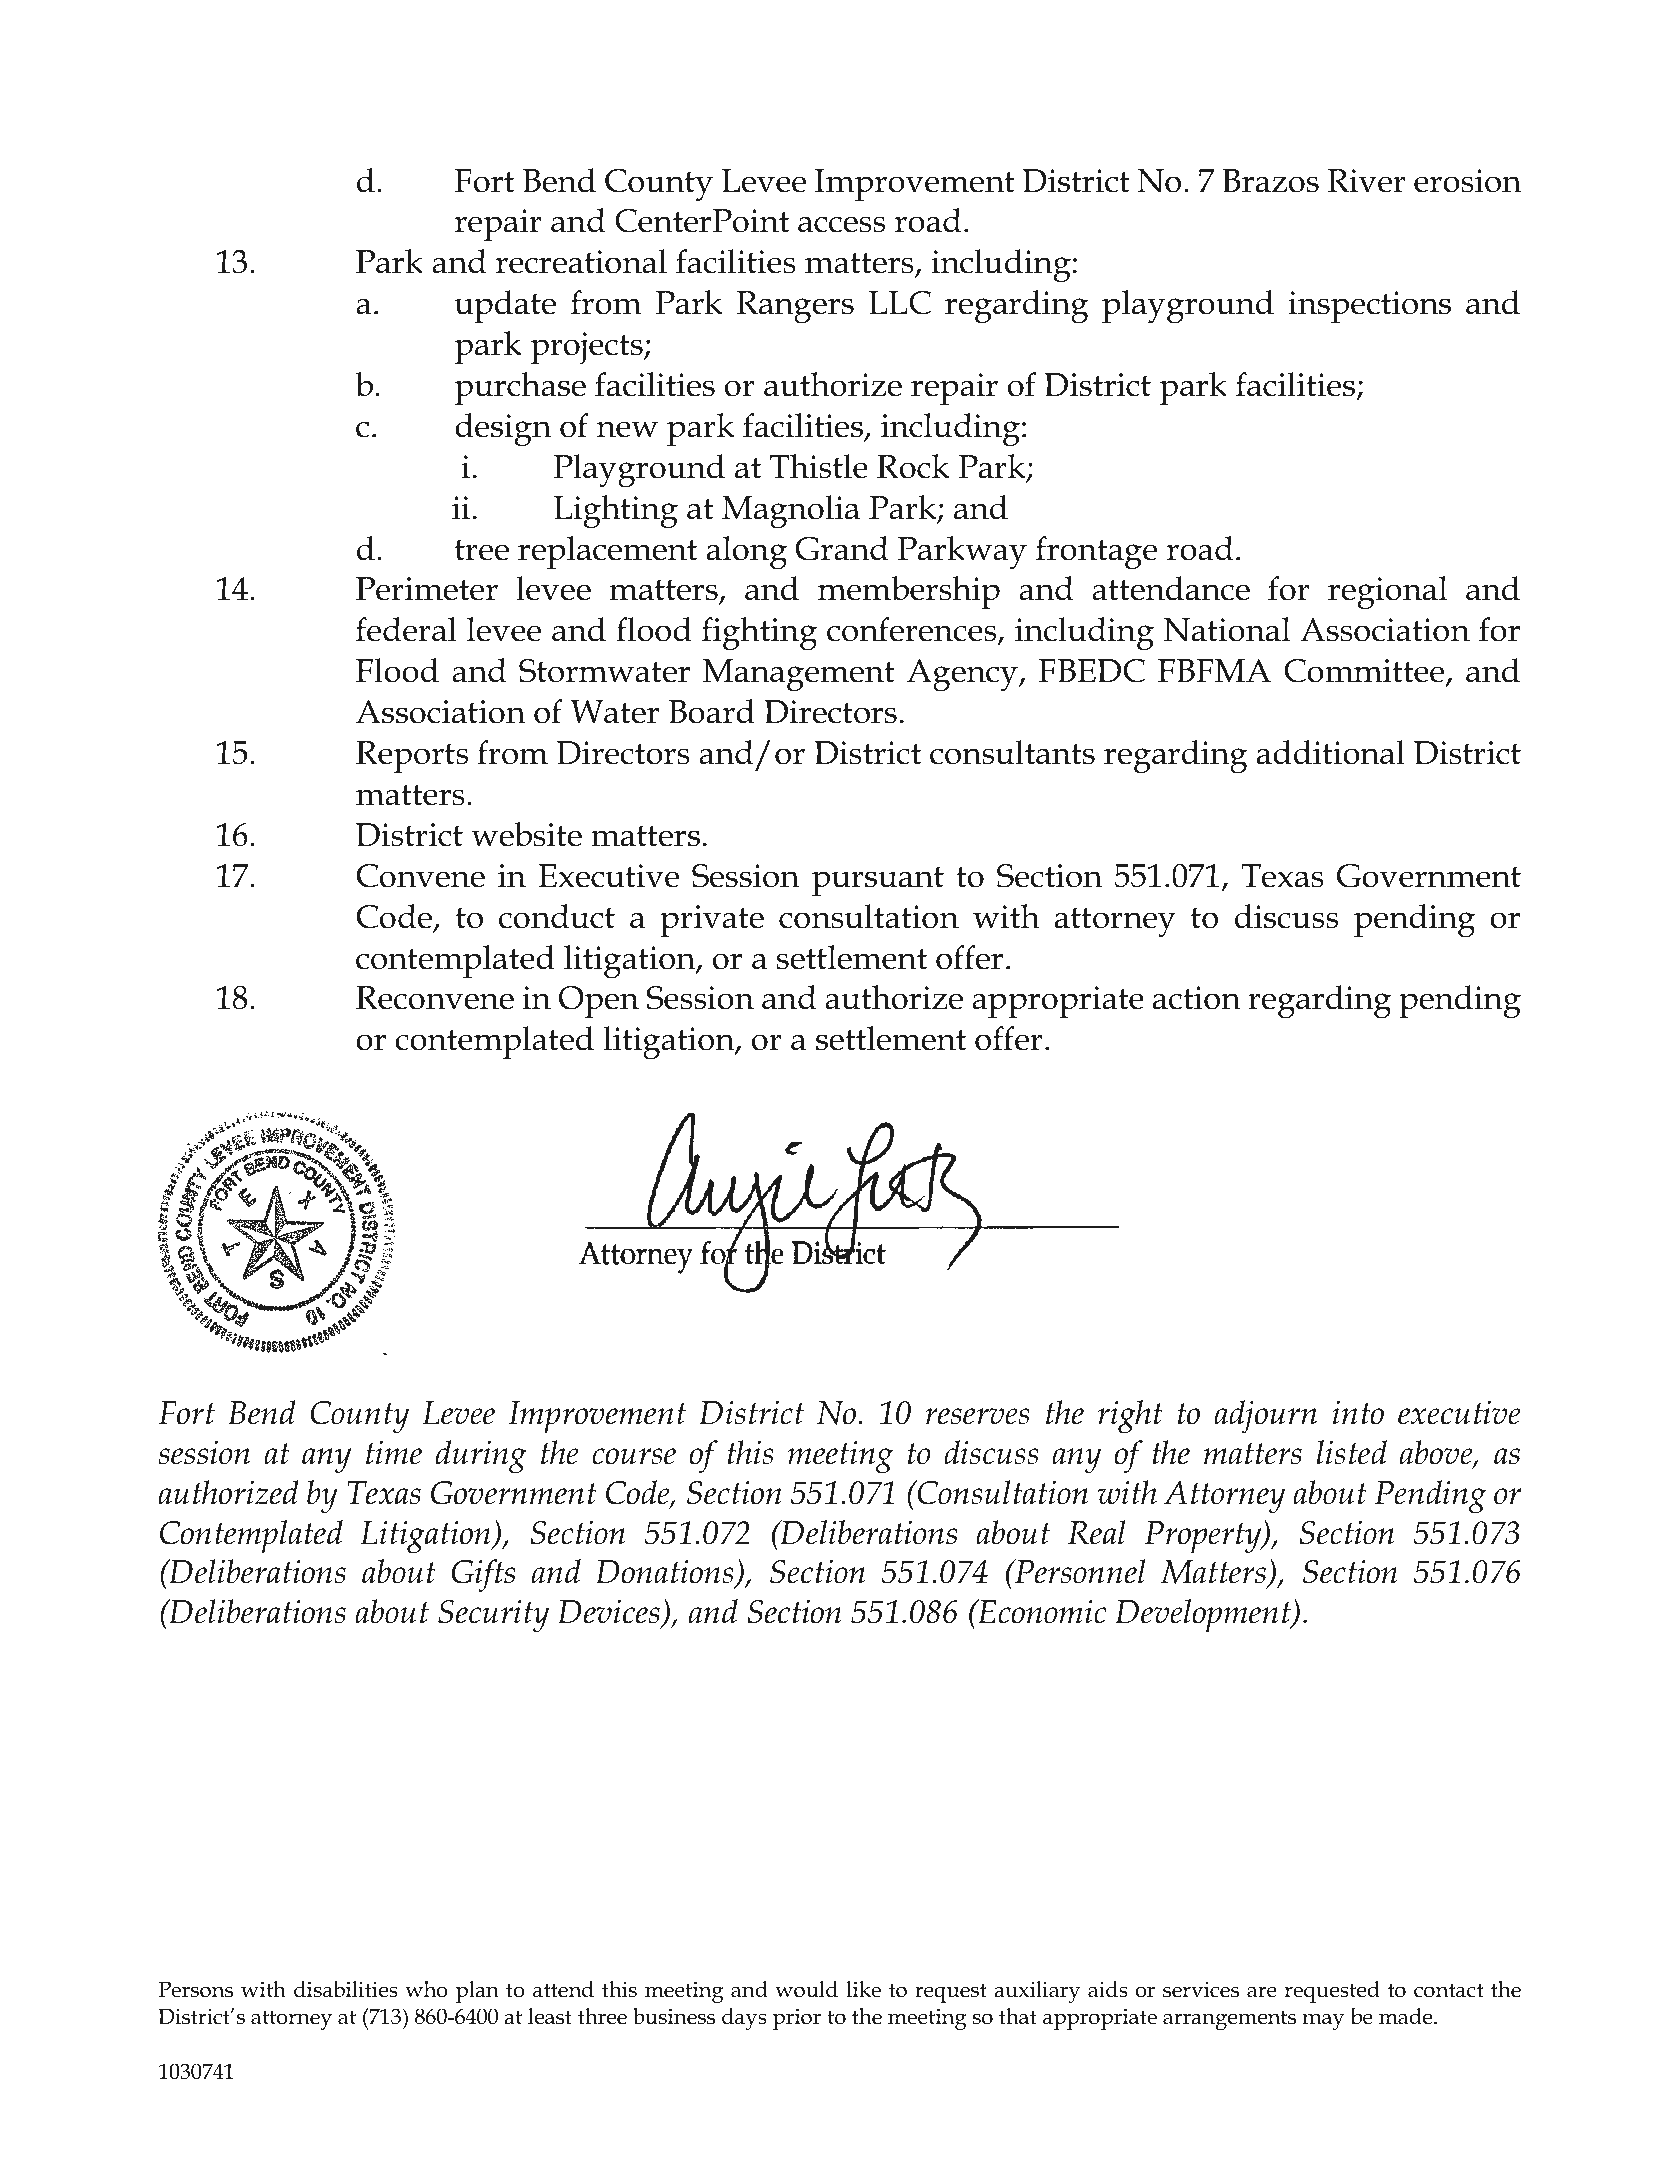 The height and width of the screenshot is (2172, 1679). I want to click on private, so click(712, 921).
